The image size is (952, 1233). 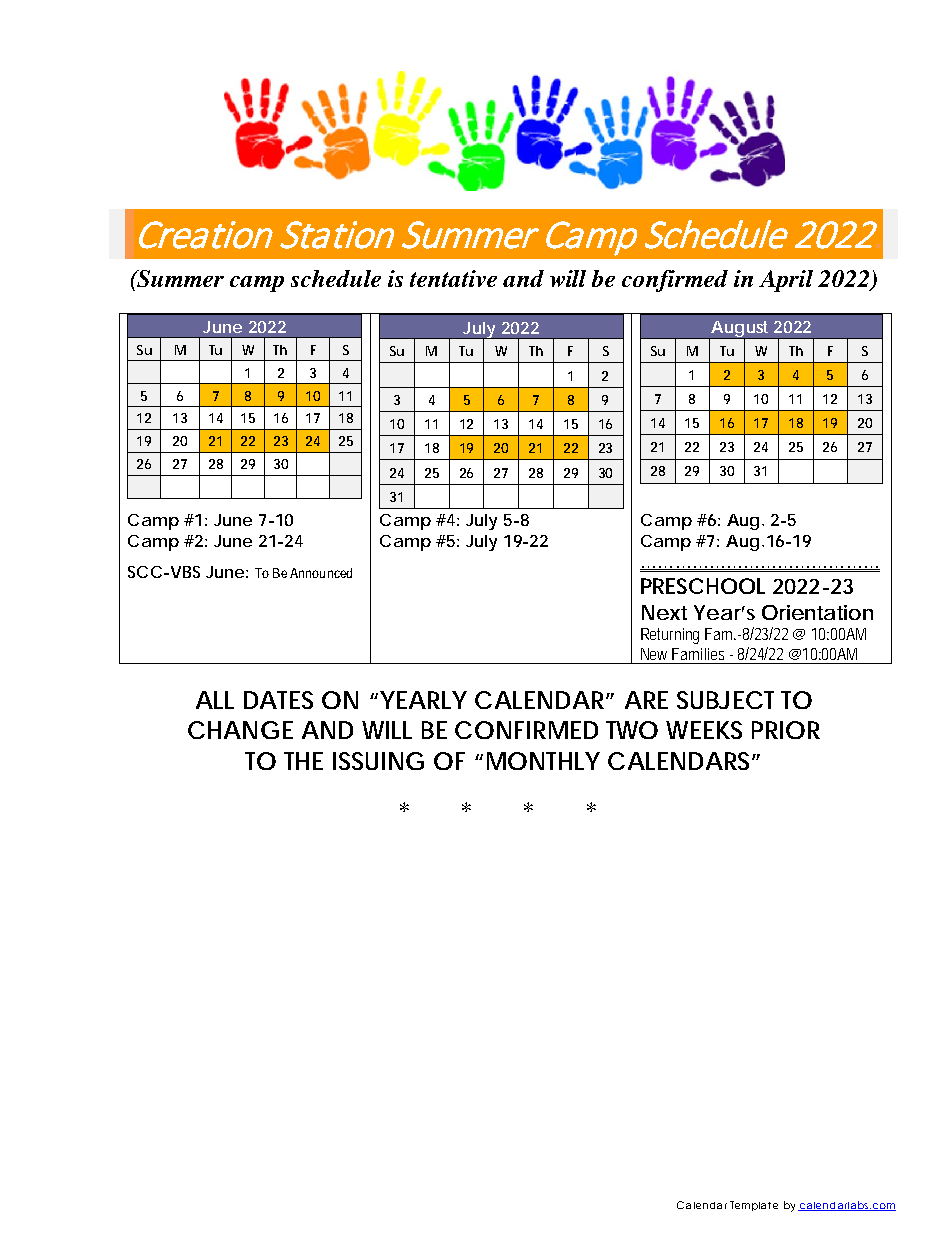 I want to click on New, so click(x=654, y=654).
